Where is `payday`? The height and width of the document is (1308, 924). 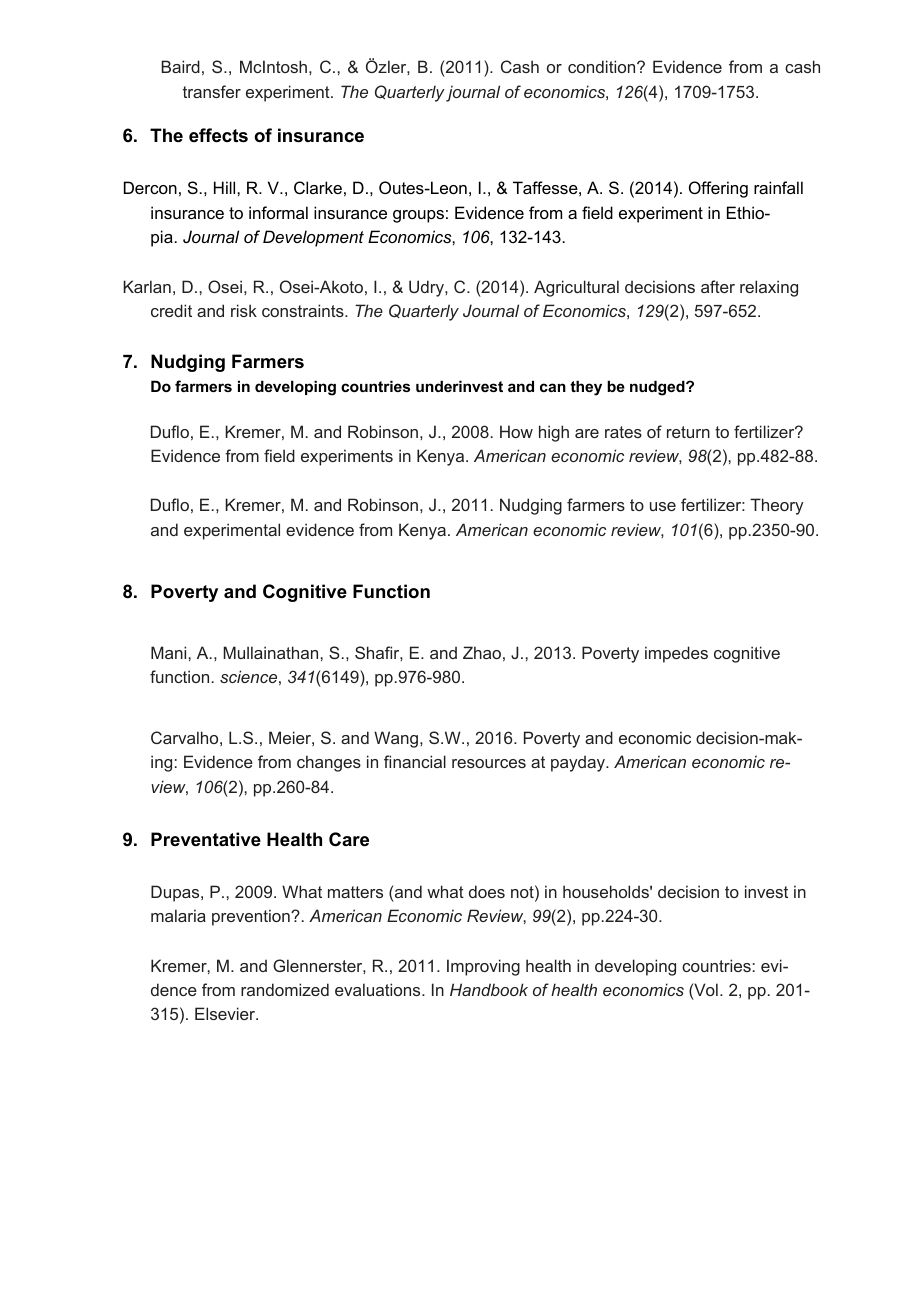 payday is located at coordinates (579, 763).
